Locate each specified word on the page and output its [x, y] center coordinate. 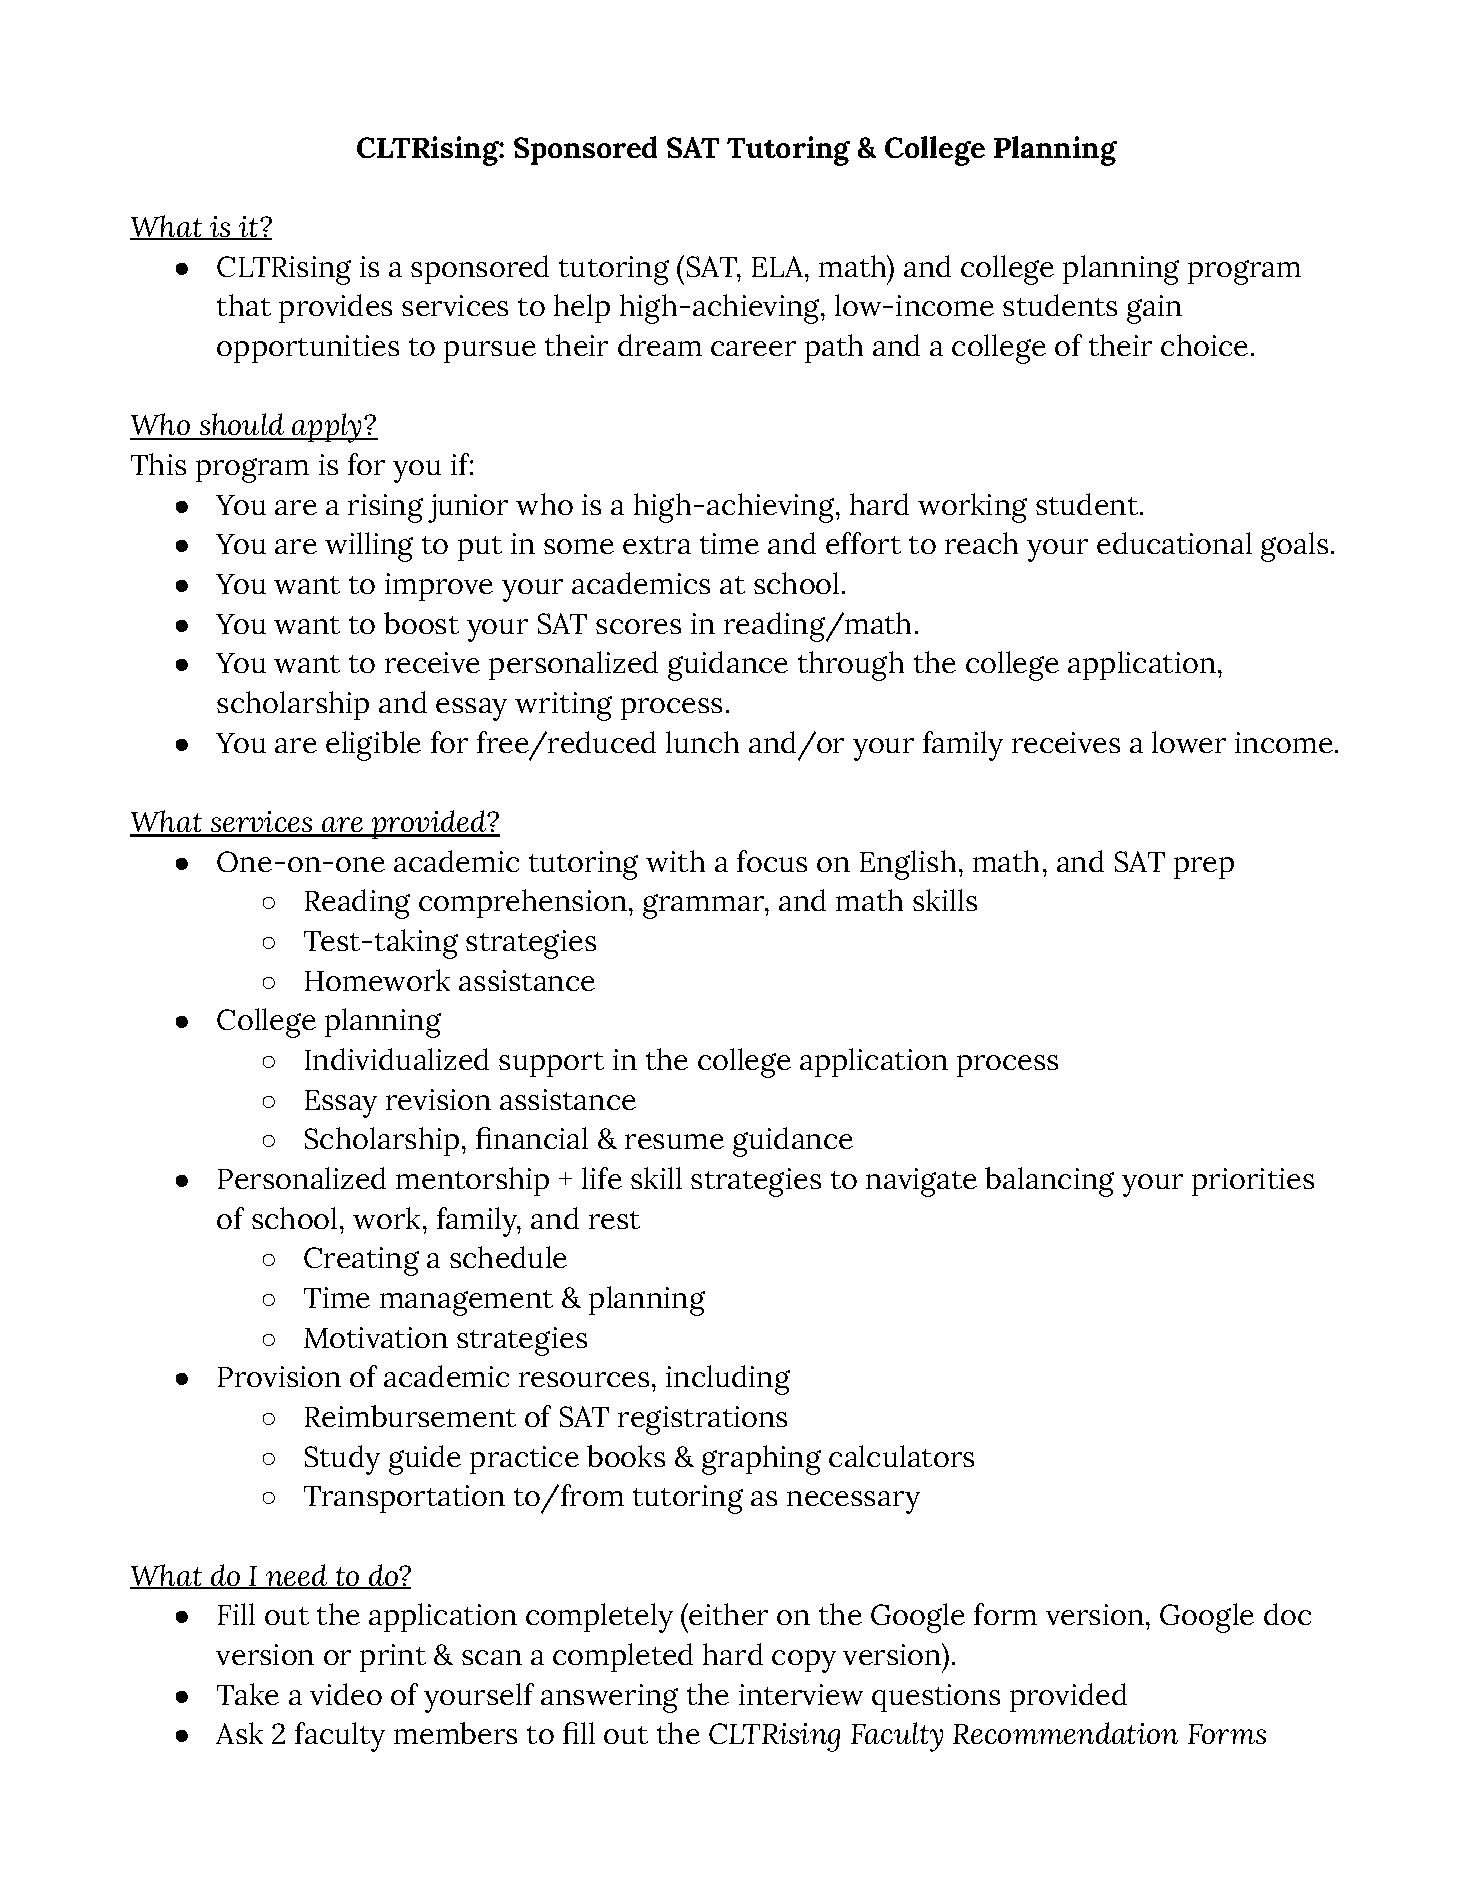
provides [335, 308]
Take [248, 1694]
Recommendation [1065, 1733]
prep [1204, 868]
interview [801, 1694]
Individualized [397, 1059]
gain [1154, 309]
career [753, 348]
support [551, 1064]
